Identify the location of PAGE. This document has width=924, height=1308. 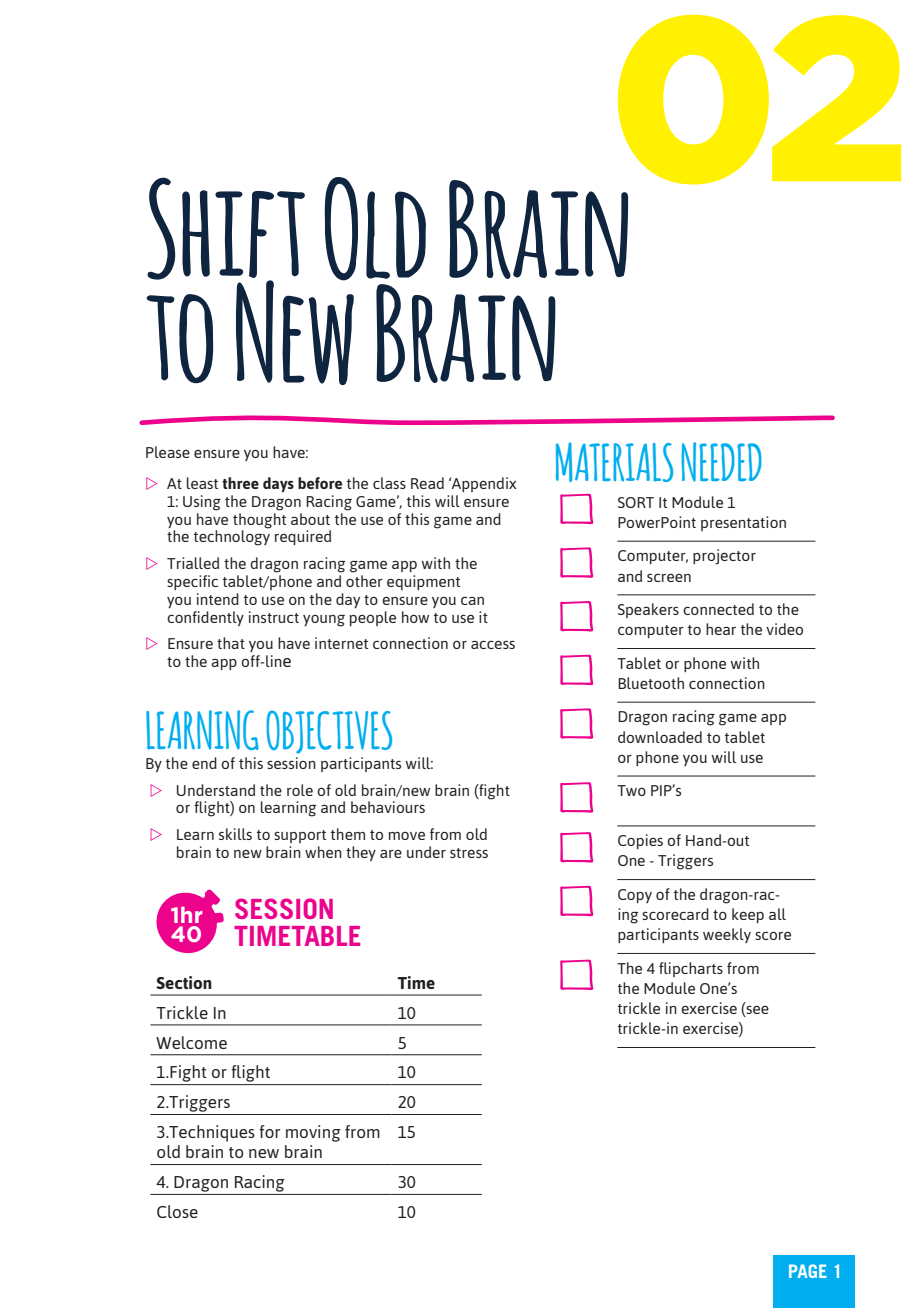
(808, 1271).
